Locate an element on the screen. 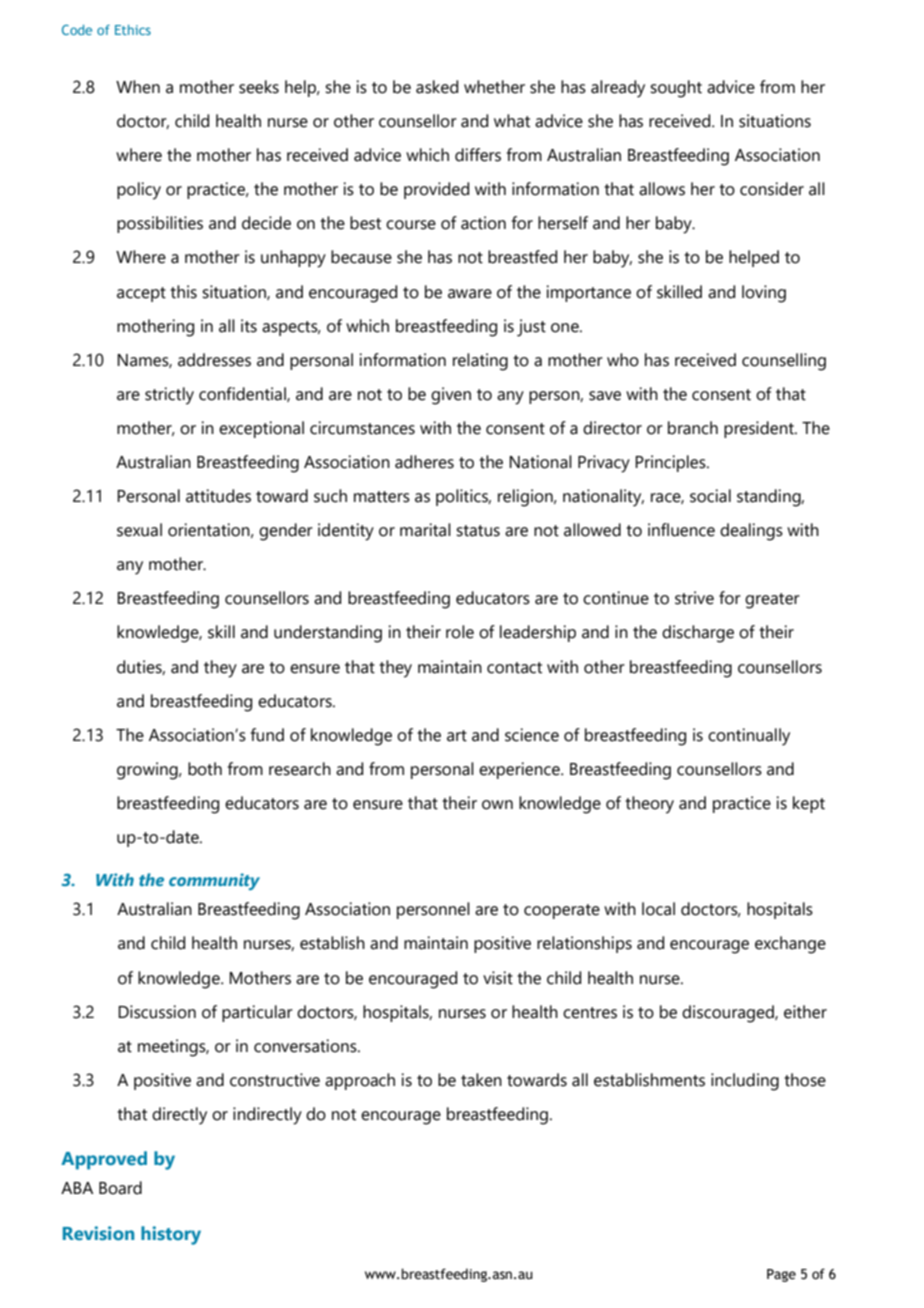  taken is located at coordinates (481, 1080).
